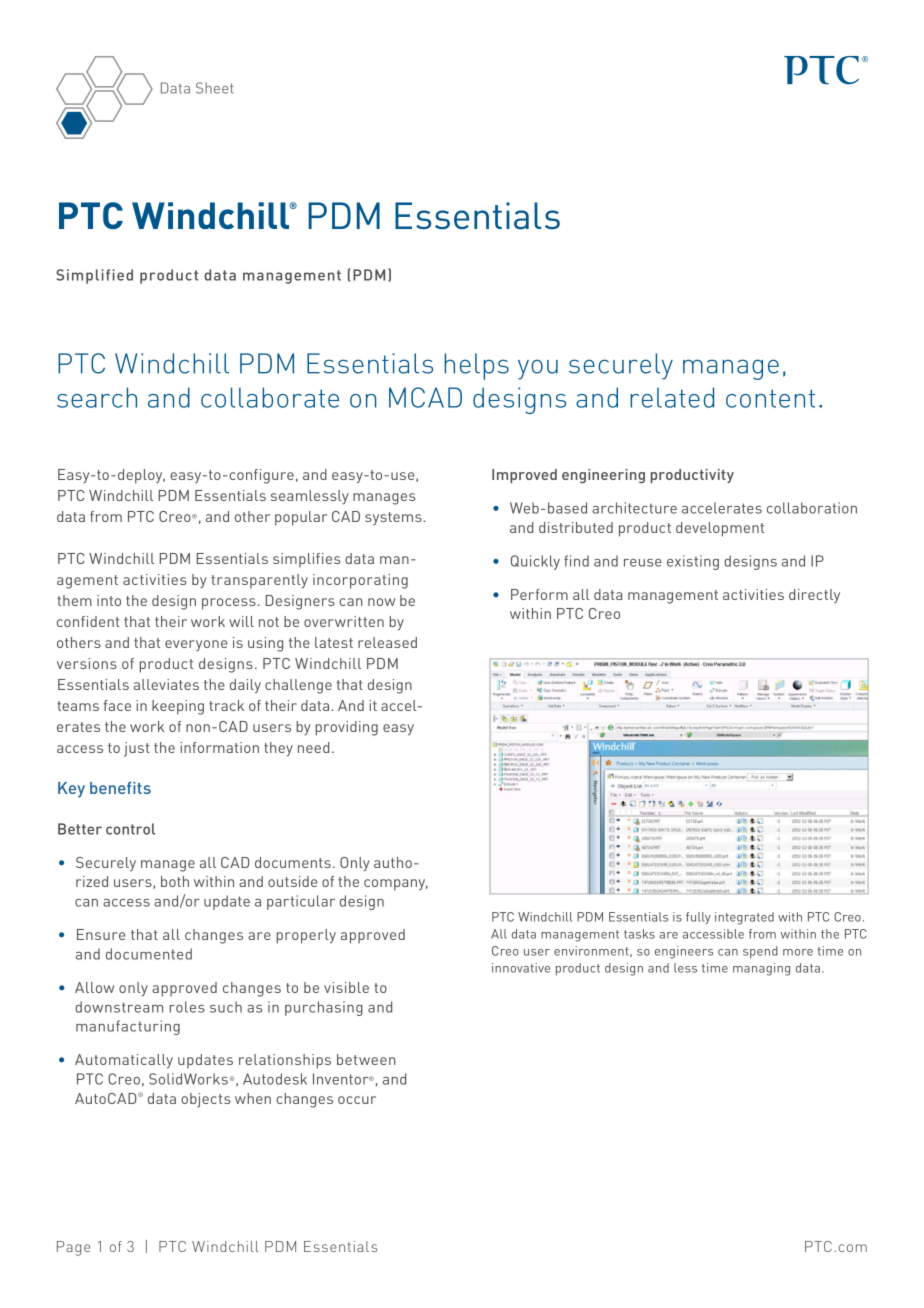 The width and height of the image is (924, 1308). Describe the element at coordinates (73, 1248) in the image. I see `Page` at that location.
